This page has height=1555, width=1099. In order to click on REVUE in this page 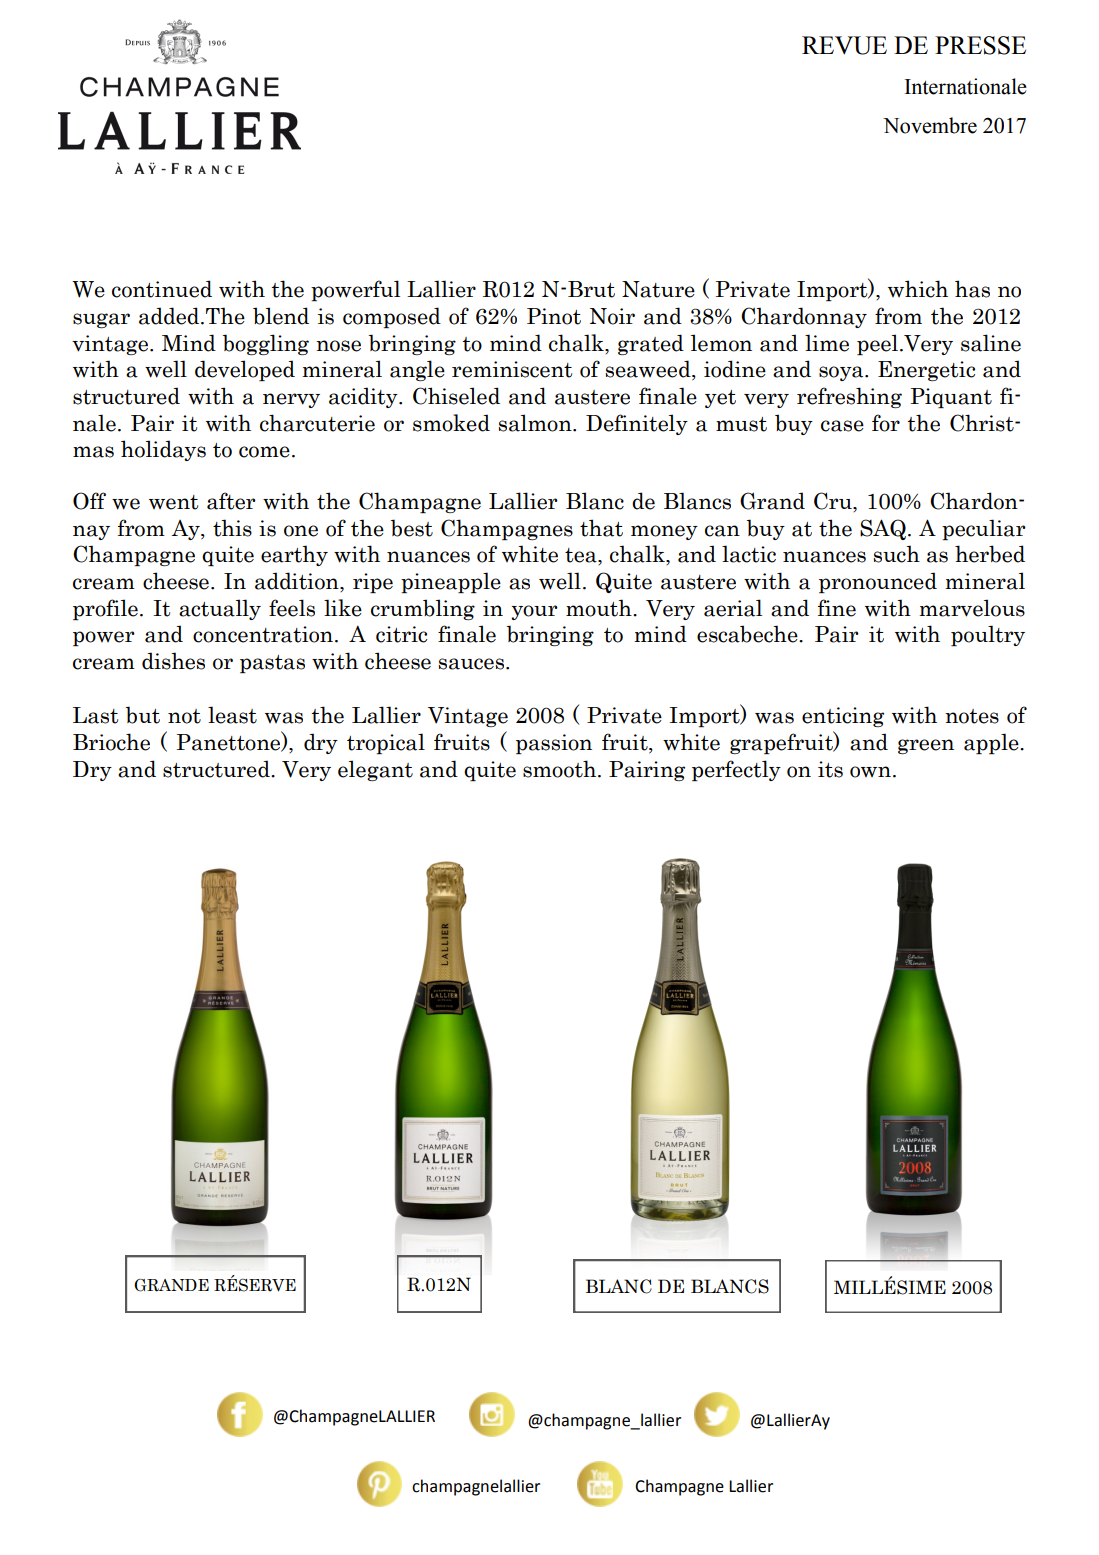, I will do `click(844, 45)`.
